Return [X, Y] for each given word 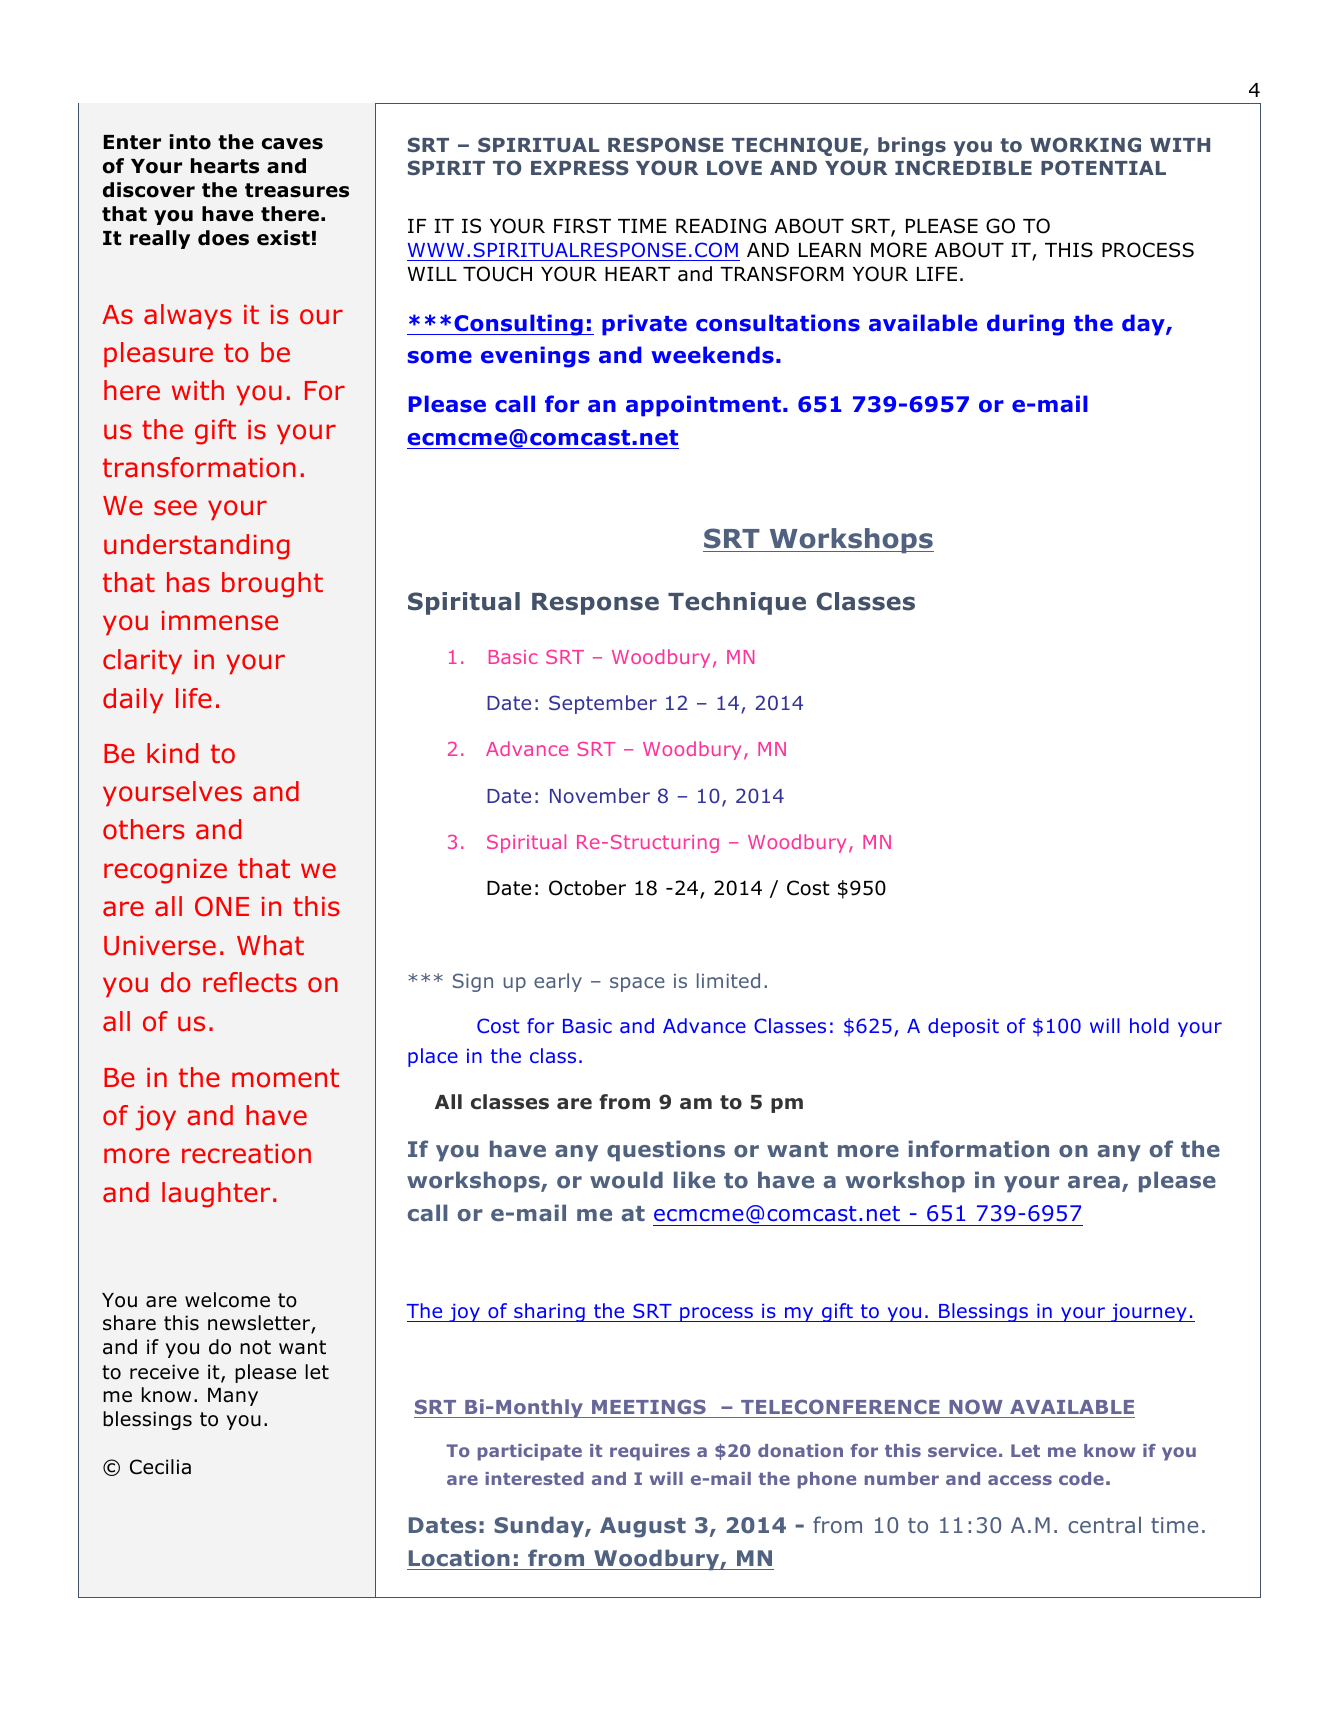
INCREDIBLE [963, 167]
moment [285, 1078]
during [1025, 325]
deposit [963, 1027]
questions [666, 1151]
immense [220, 621]
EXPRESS [580, 167]
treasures [297, 190]
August [643, 1527]
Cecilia [160, 1467]
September [603, 704]
